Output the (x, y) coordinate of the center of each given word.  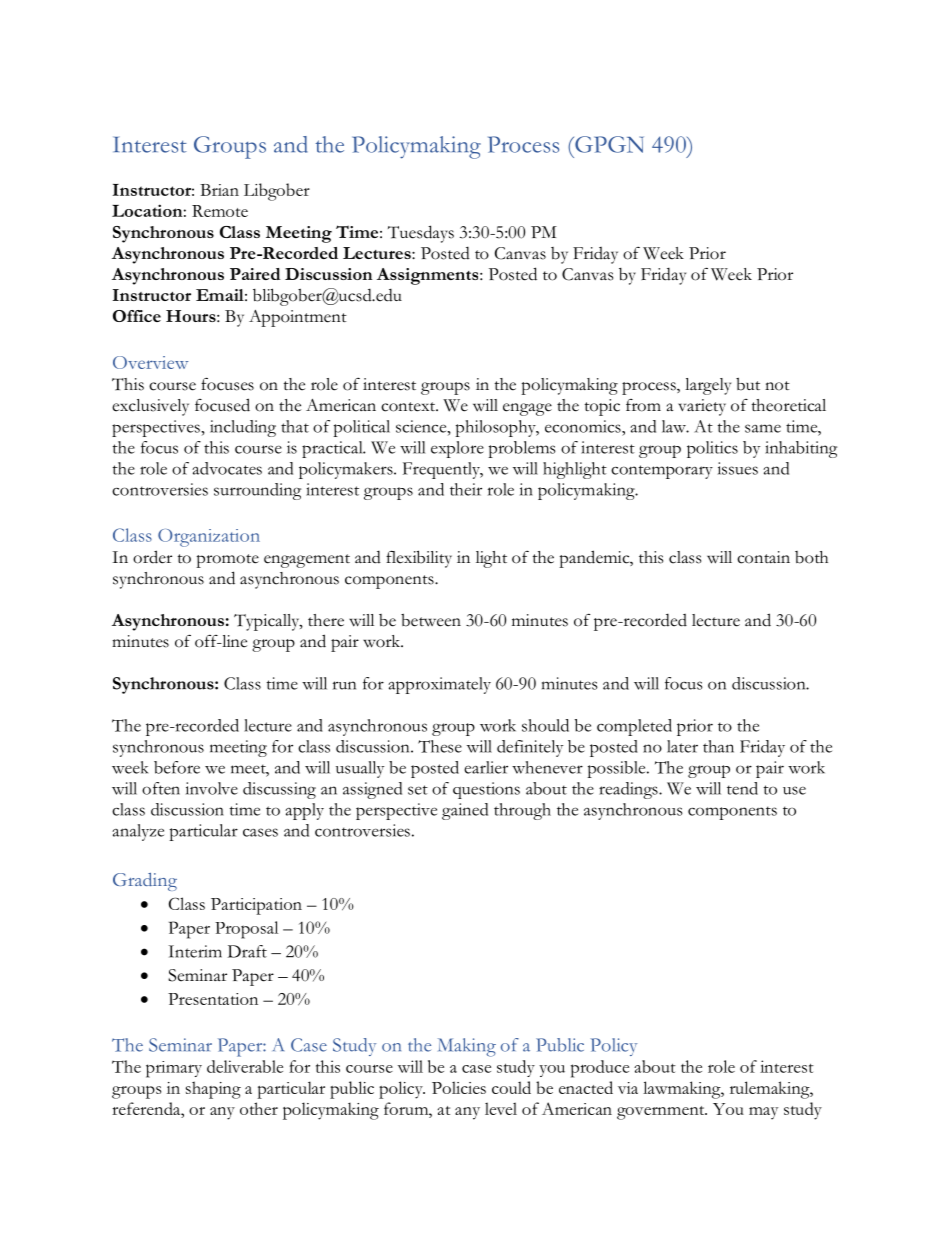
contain (763, 557)
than (718, 746)
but (748, 384)
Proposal (246, 930)
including (243, 428)
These (440, 746)
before (177, 767)
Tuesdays (421, 234)
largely (708, 386)
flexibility (419, 559)
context (409, 407)
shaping (213, 1090)
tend (742, 788)
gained (465, 811)
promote (227, 561)
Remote (220, 211)
